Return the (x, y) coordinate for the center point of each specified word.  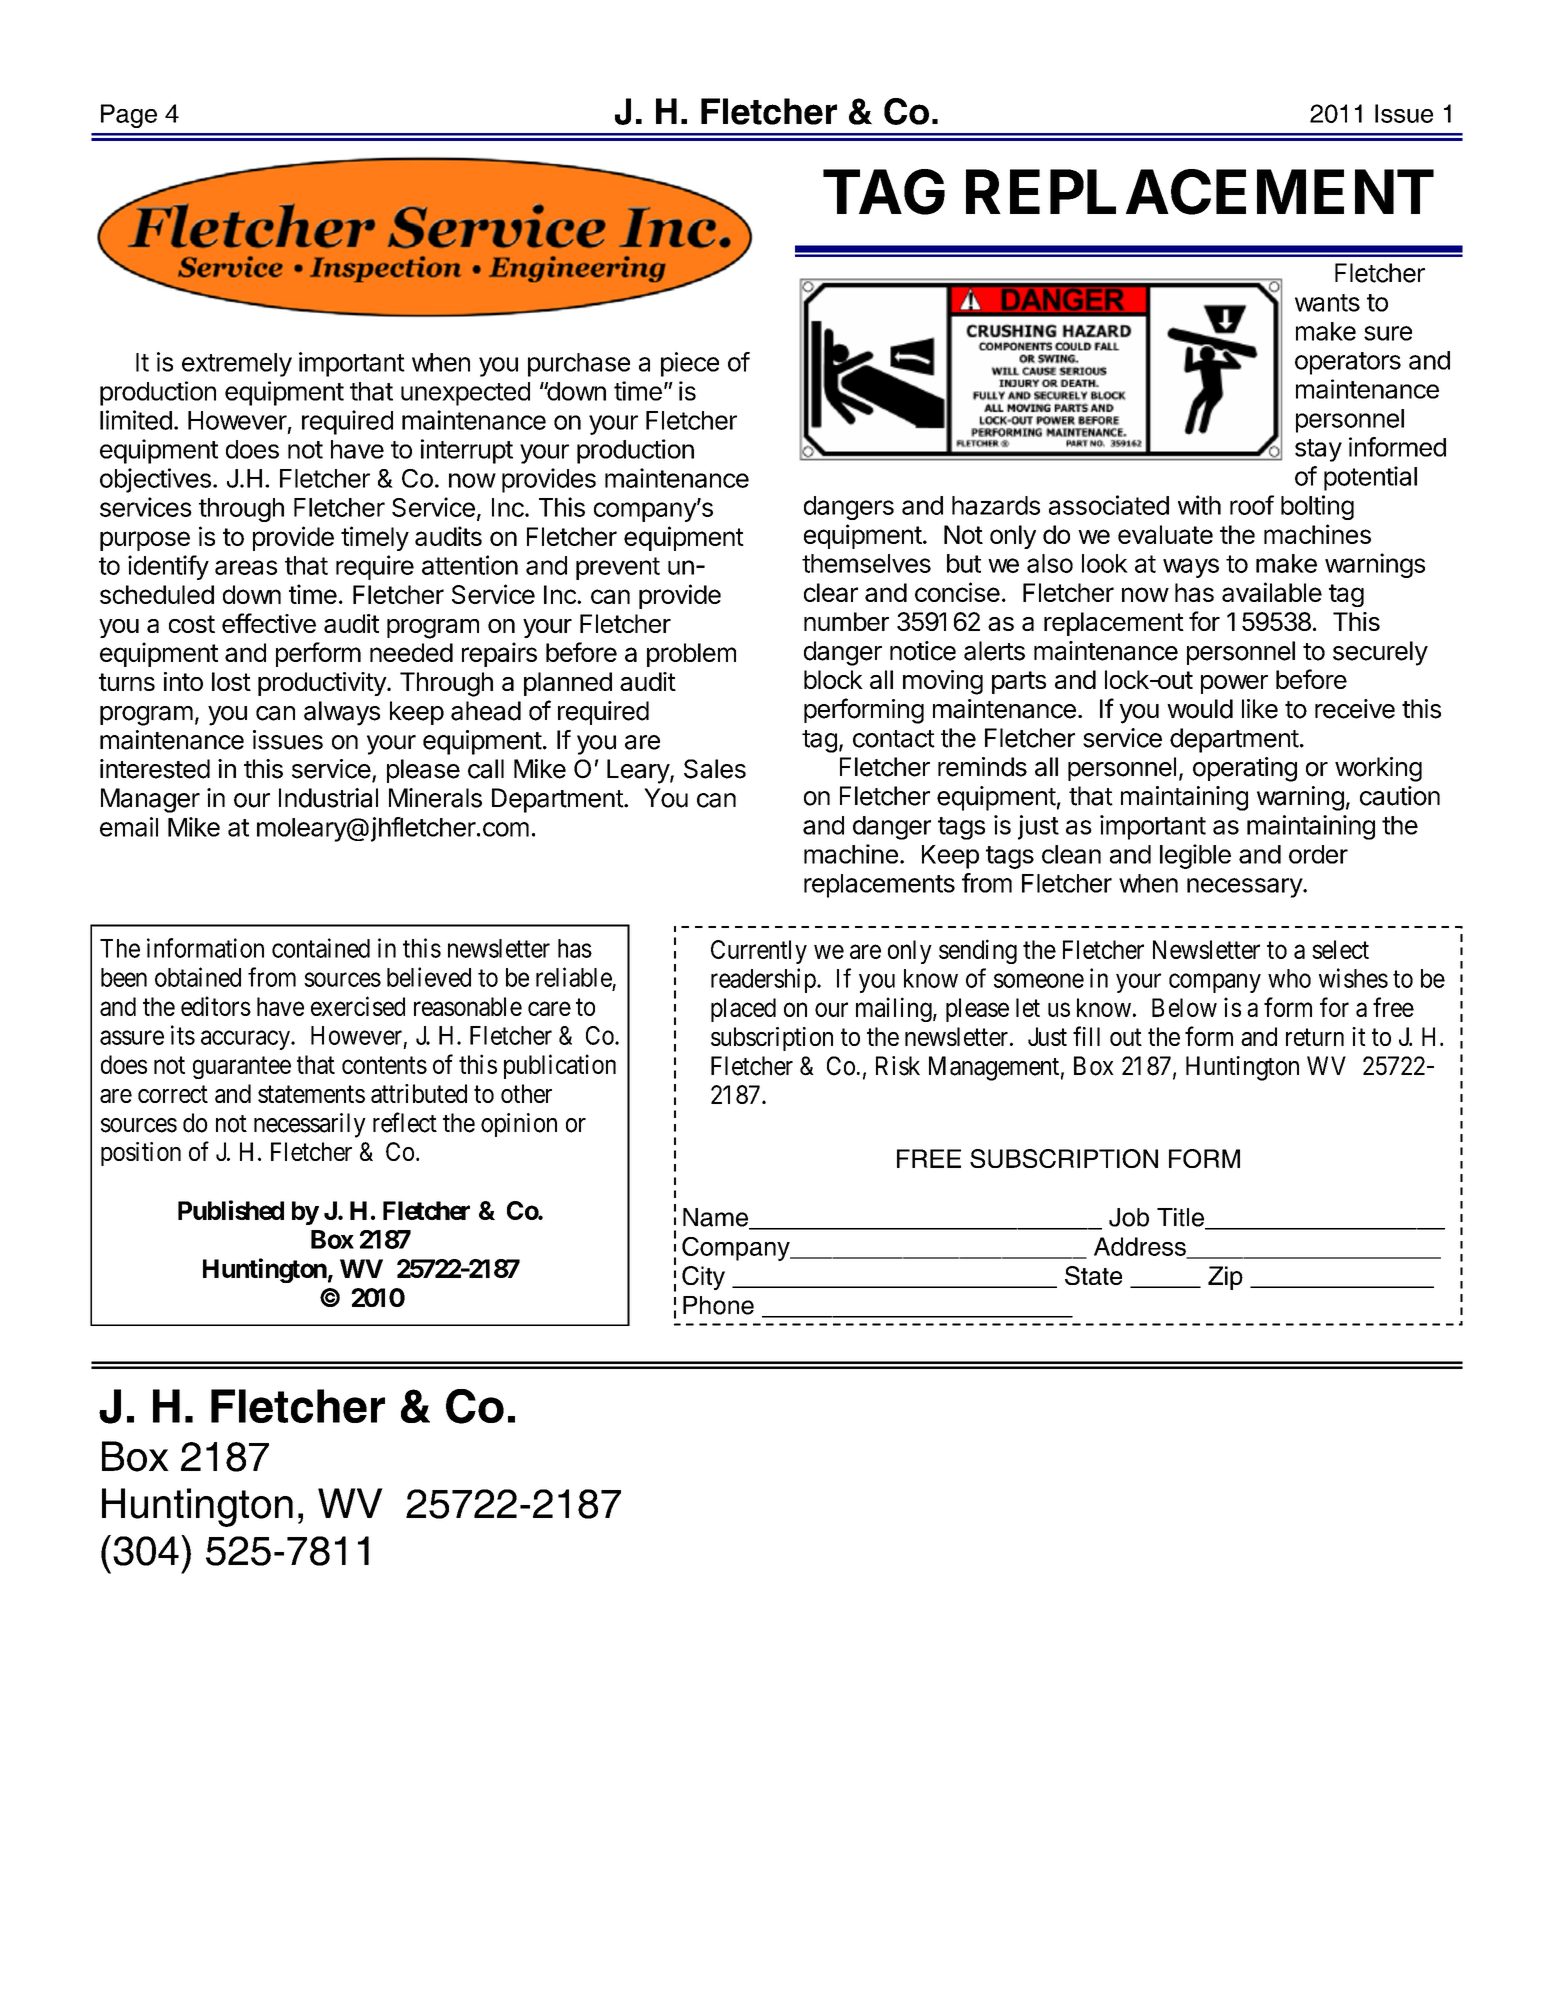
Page (129, 116)
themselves (866, 563)
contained (321, 948)
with (1199, 505)
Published (231, 1210)
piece (690, 364)
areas (246, 567)
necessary (1245, 888)
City (703, 1278)
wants (1327, 303)
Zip (1225, 1278)
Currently (759, 952)
